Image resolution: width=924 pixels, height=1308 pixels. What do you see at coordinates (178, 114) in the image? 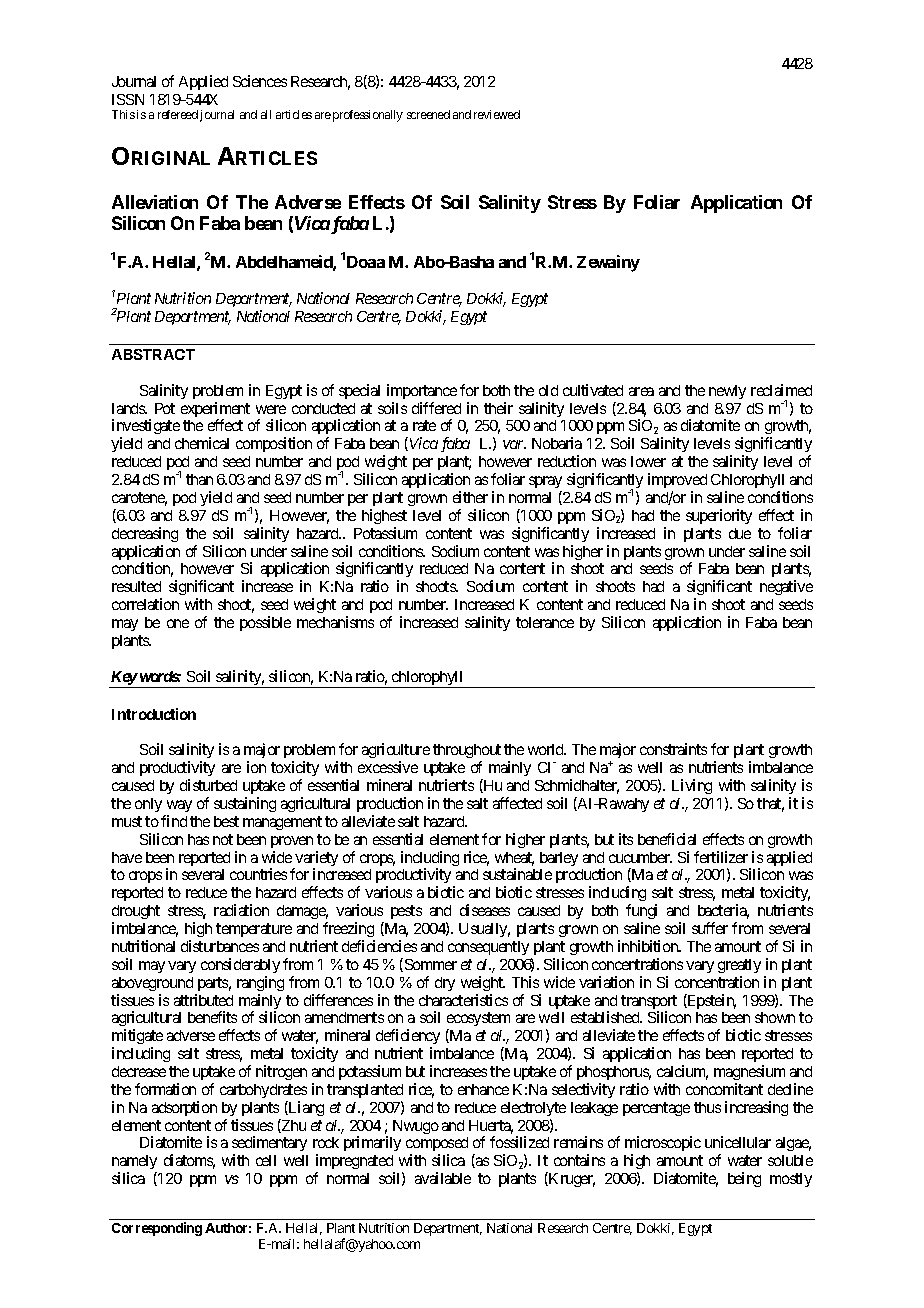
I see `refereed` at bounding box center [178, 114].
